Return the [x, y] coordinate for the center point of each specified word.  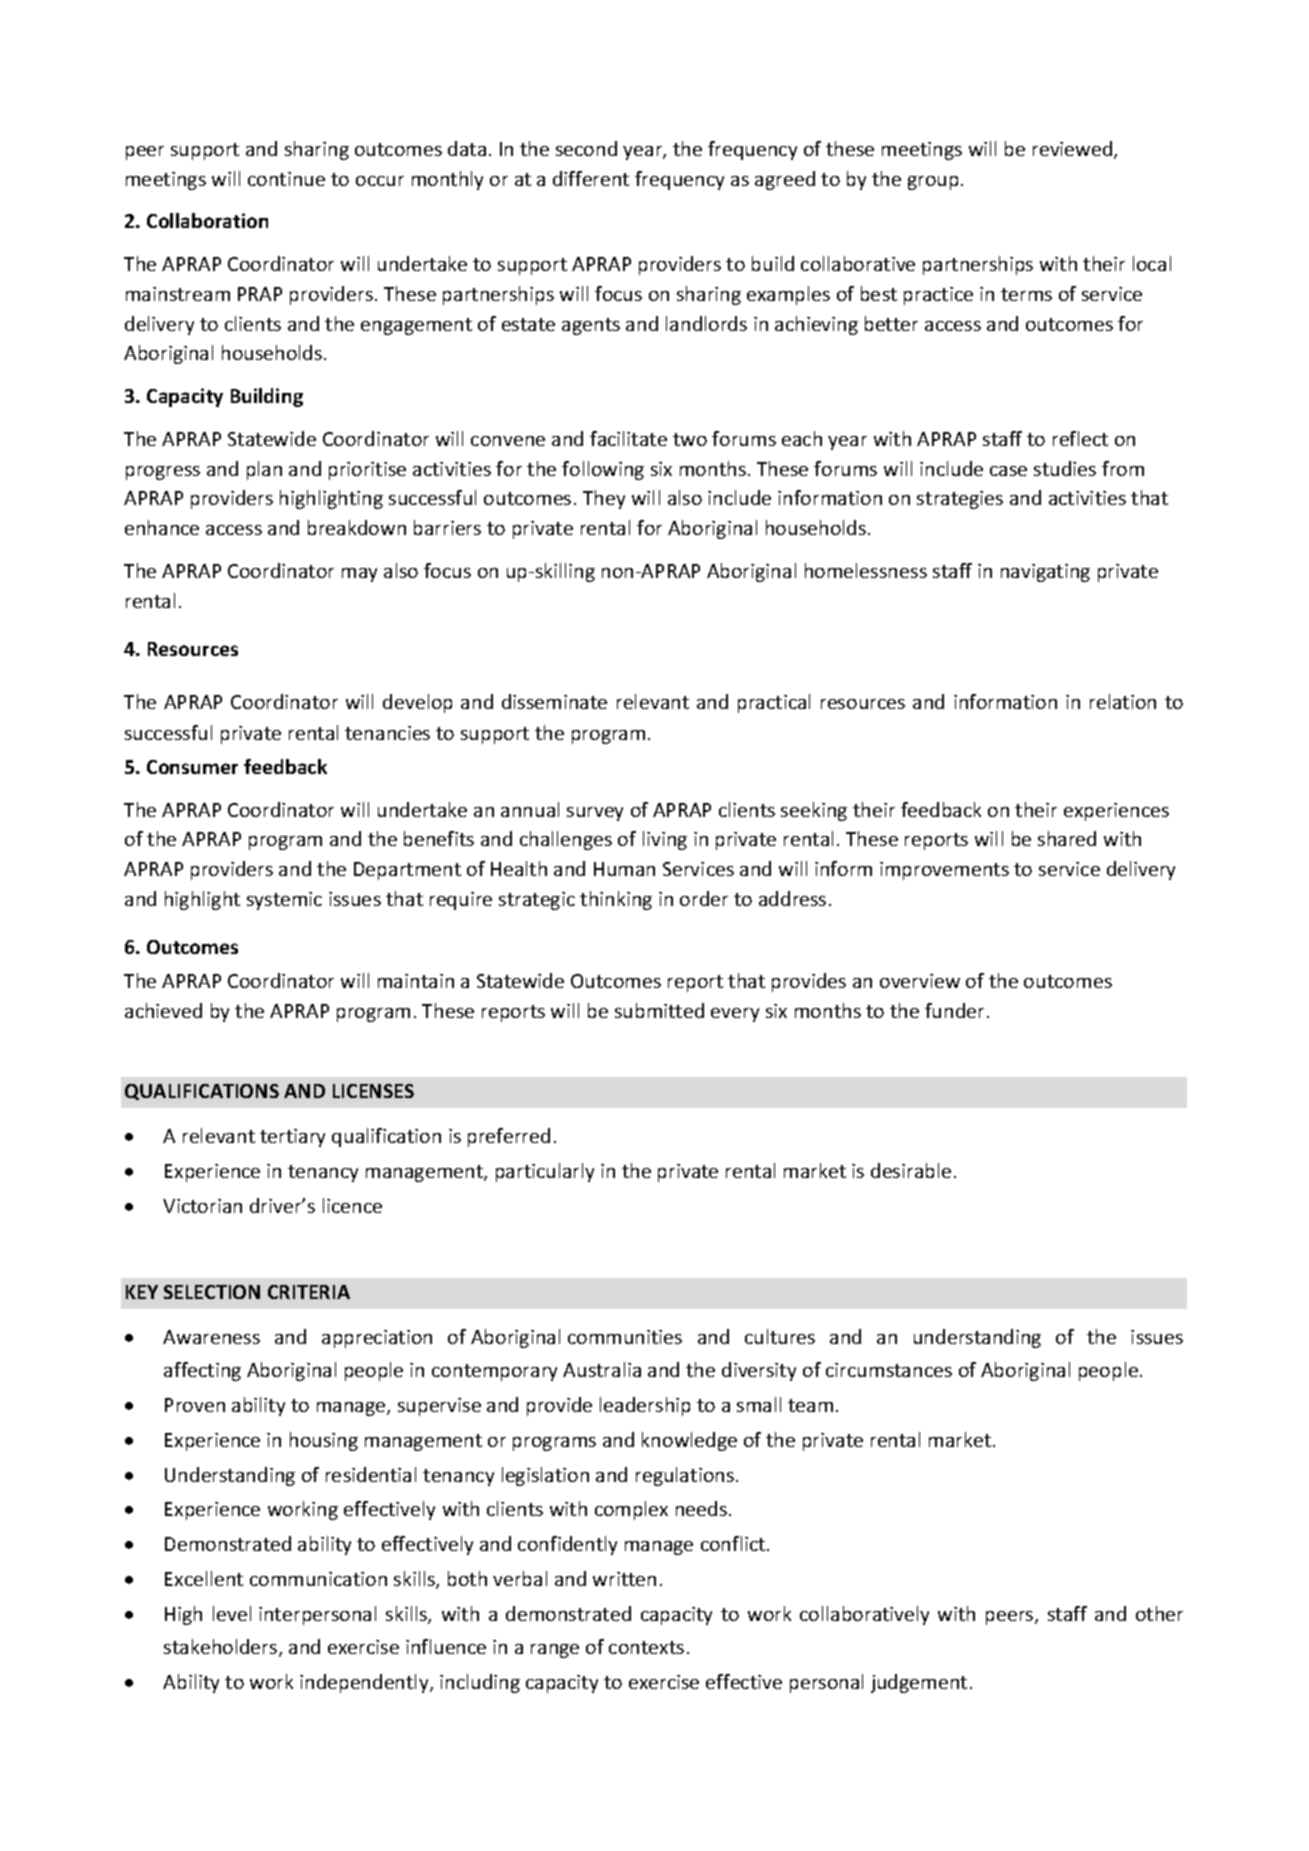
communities [625, 1337]
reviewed [1074, 150]
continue [286, 179]
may [359, 575]
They [604, 499]
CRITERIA [309, 1292]
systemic [284, 901]
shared [1067, 838]
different [591, 178]
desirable [911, 1170]
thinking [616, 900]
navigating [1045, 573]
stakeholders [222, 1648]
